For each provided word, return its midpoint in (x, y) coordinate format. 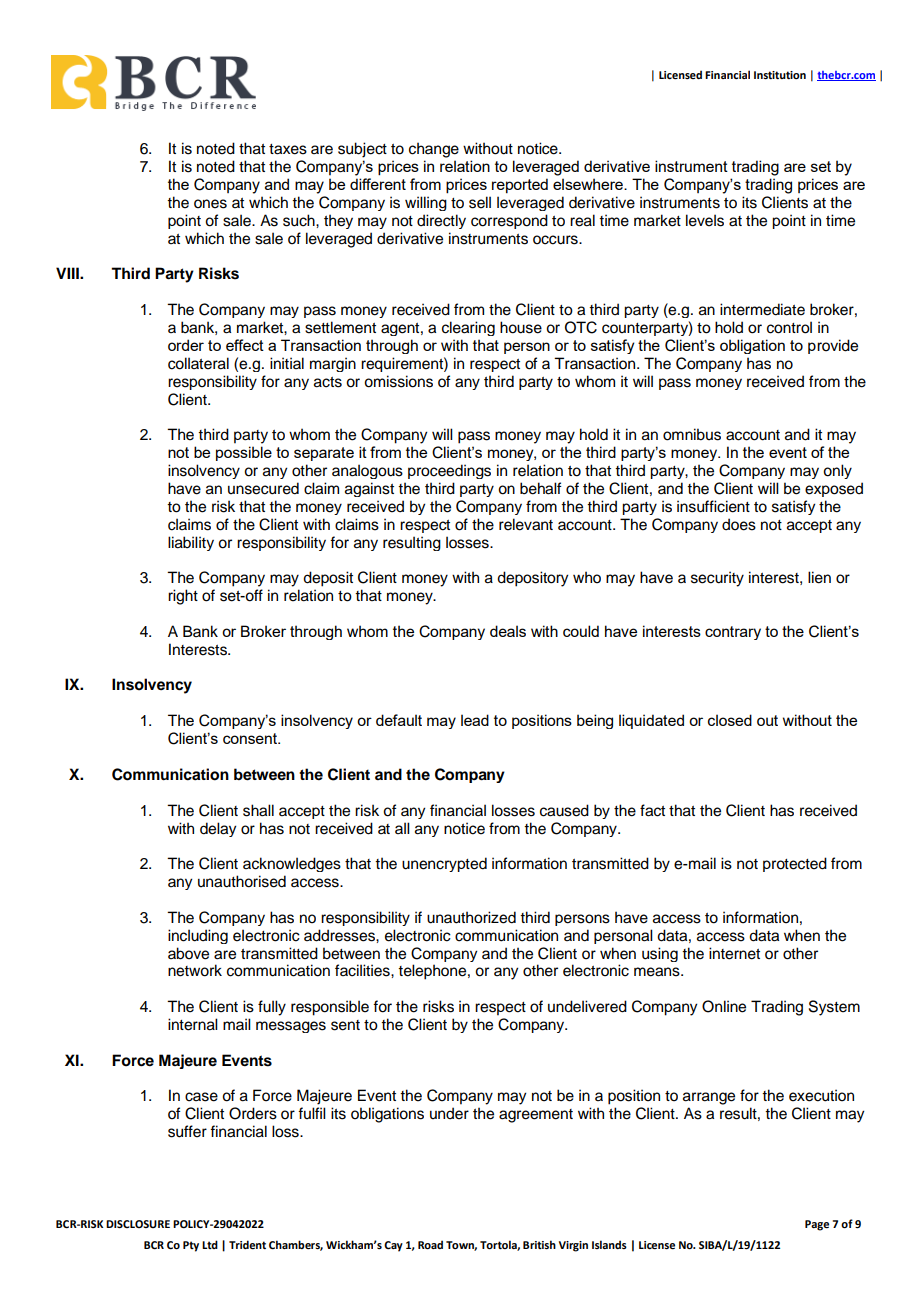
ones (210, 204)
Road (430, 1244)
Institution (780, 75)
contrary (733, 633)
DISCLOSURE (138, 1224)
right (183, 597)
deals (508, 631)
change (434, 150)
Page (817, 1225)
